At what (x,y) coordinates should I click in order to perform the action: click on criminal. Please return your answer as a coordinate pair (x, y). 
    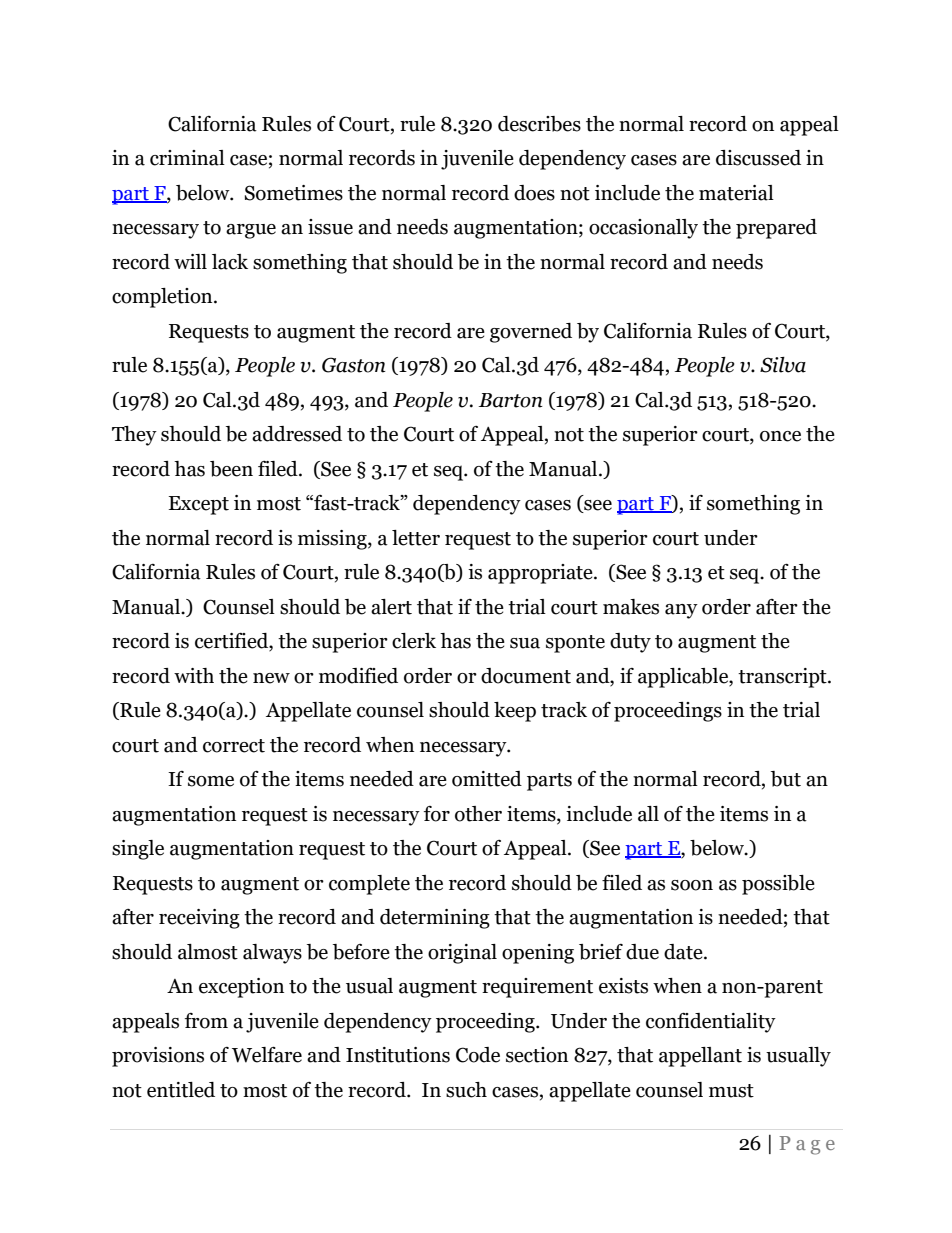
    Looking at the image, I should click on (187, 158).
